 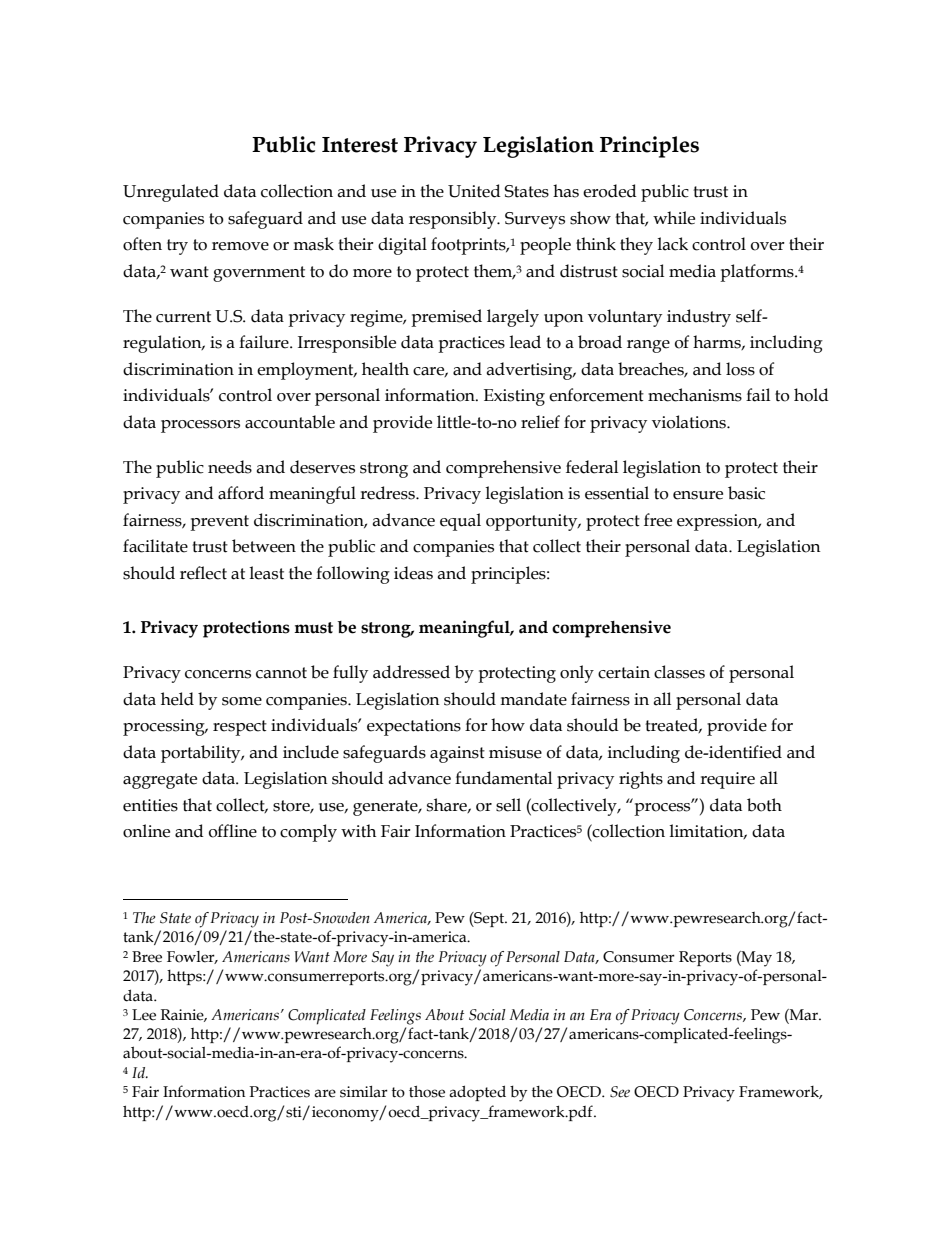 I want to click on United, so click(x=474, y=191).
